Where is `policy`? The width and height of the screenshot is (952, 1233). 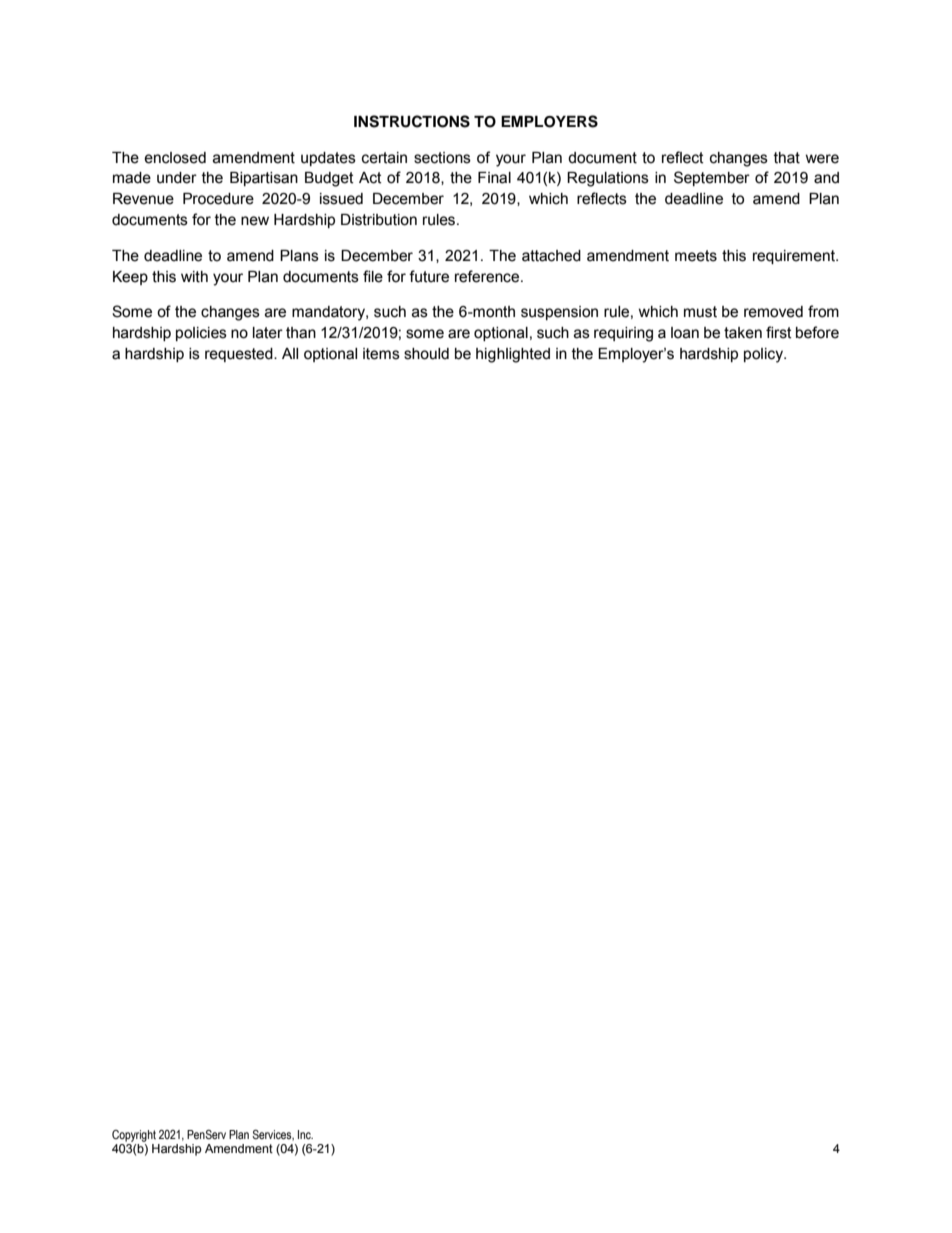
policy is located at coordinates (765, 355).
